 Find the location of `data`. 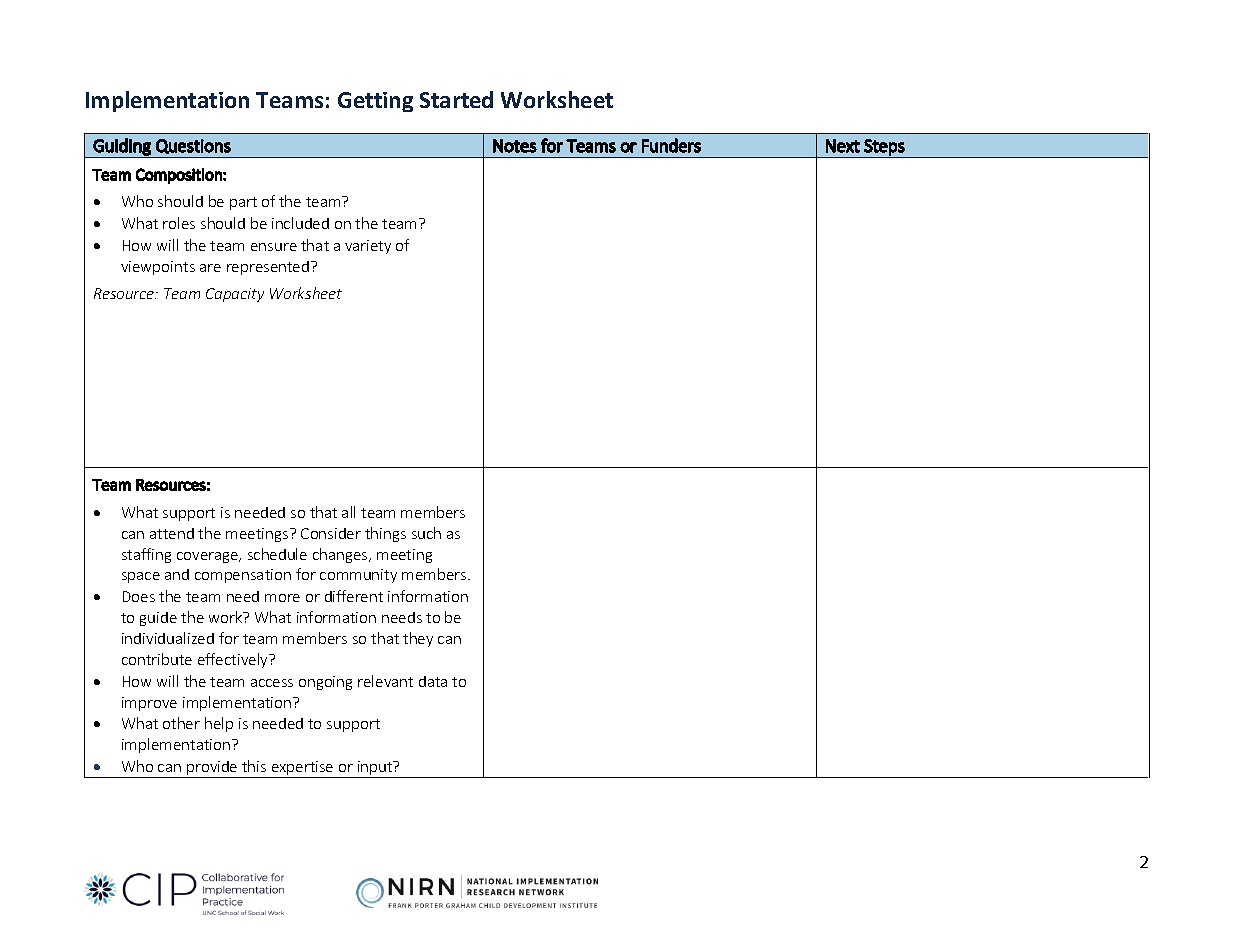

data is located at coordinates (433, 681).
